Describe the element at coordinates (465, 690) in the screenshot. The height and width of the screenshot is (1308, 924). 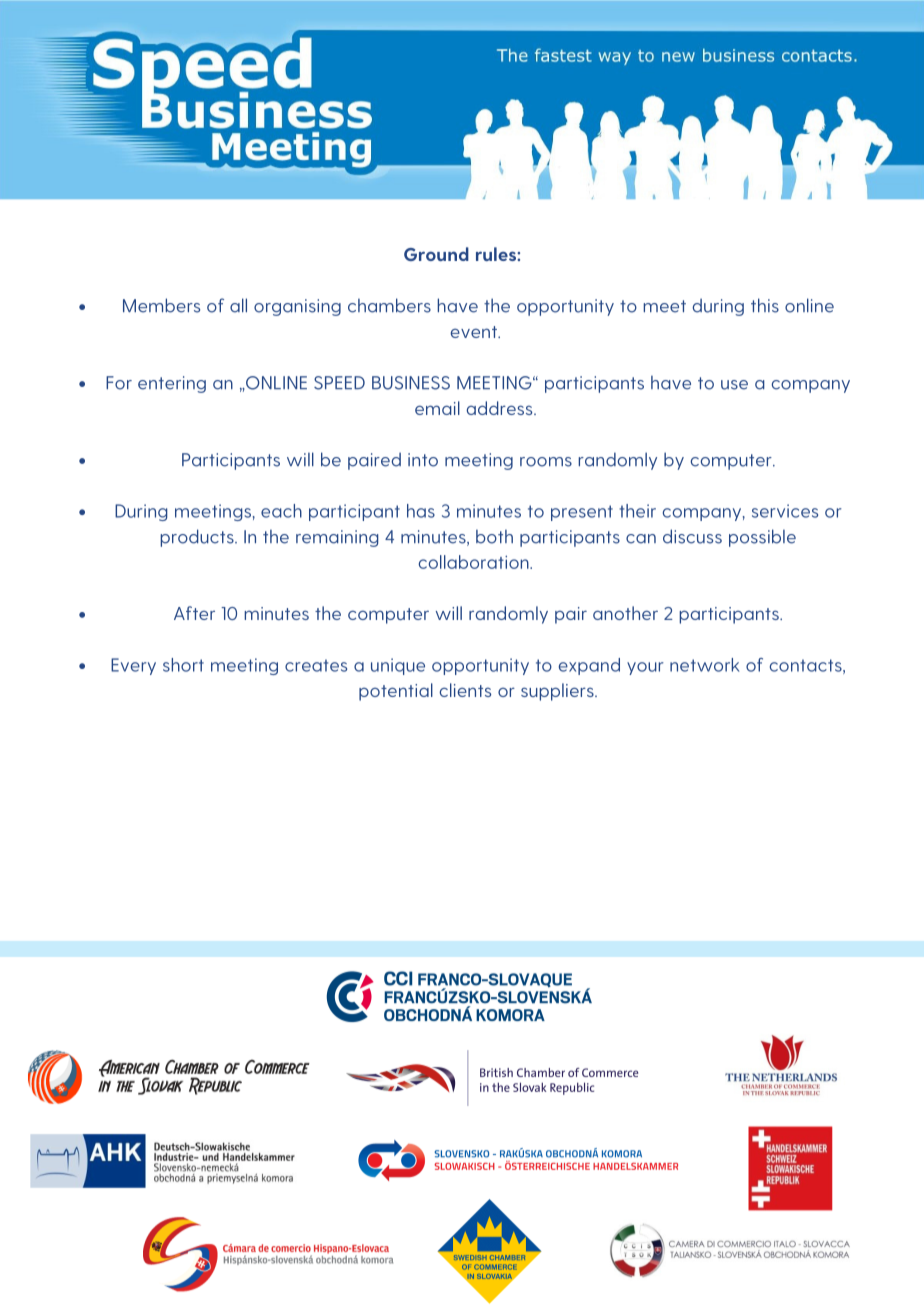
I see `clients` at that location.
